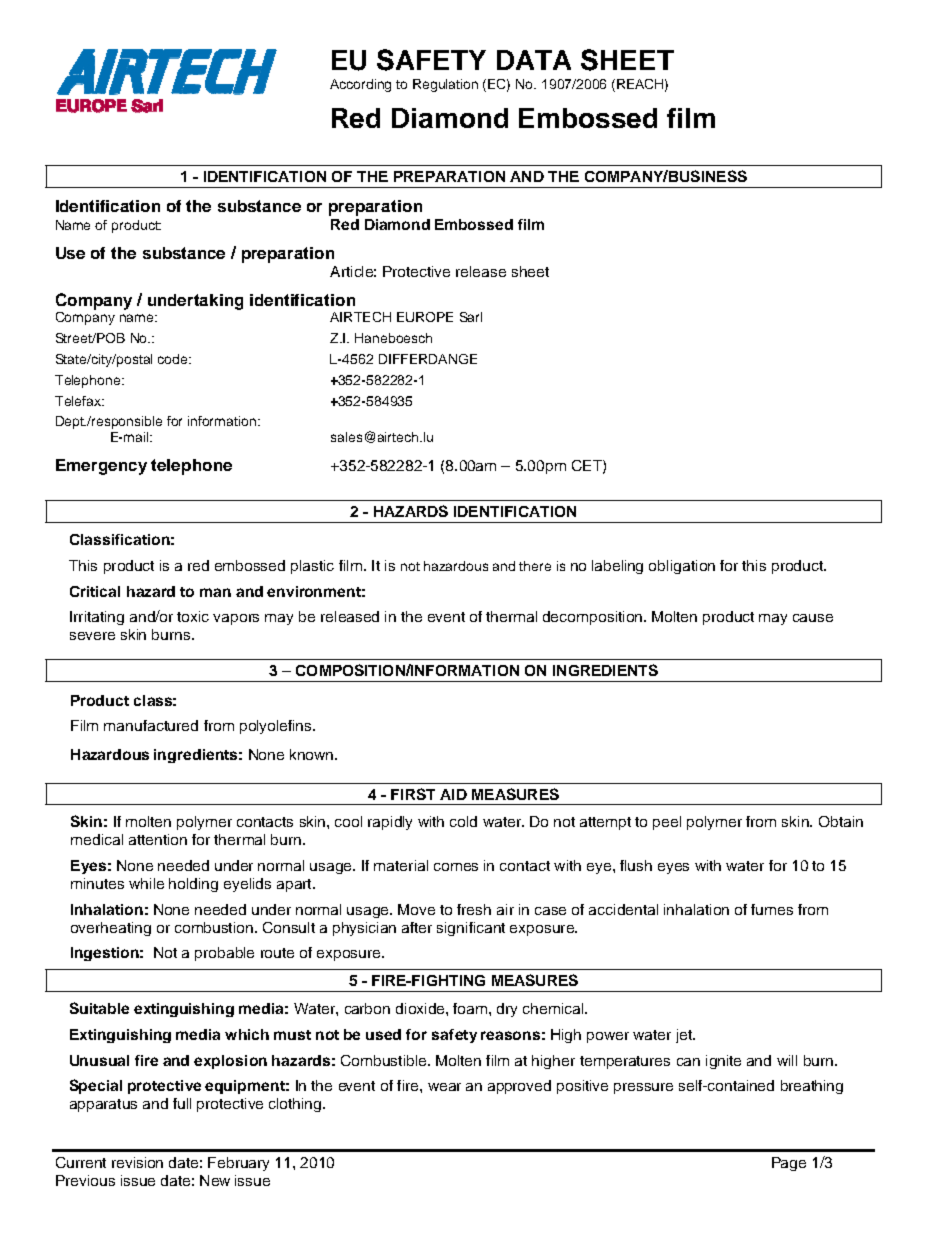  Describe the element at coordinates (535, 566) in the screenshot. I see `there` at that location.
